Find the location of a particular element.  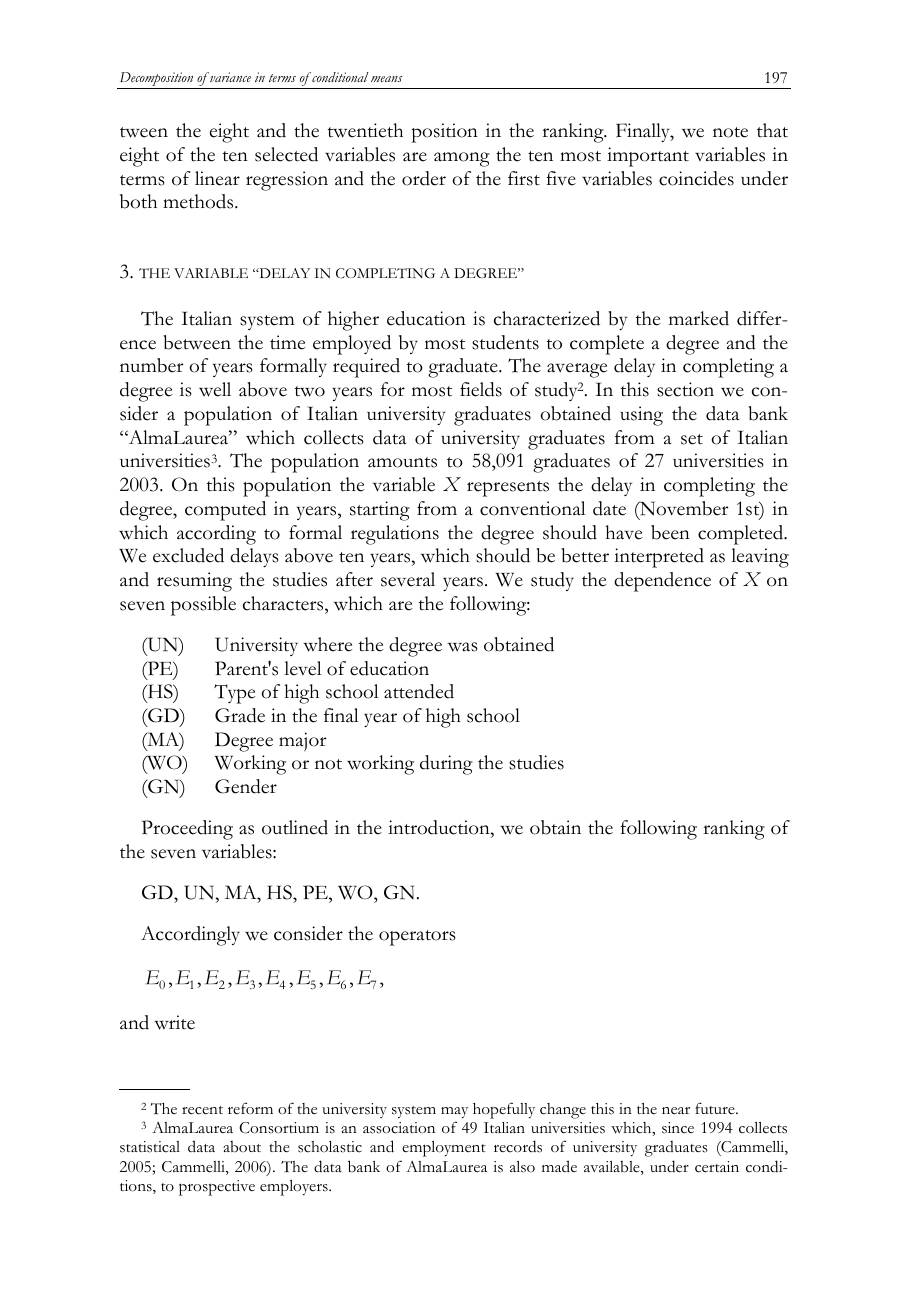

among is located at coordinates (462, 159).
